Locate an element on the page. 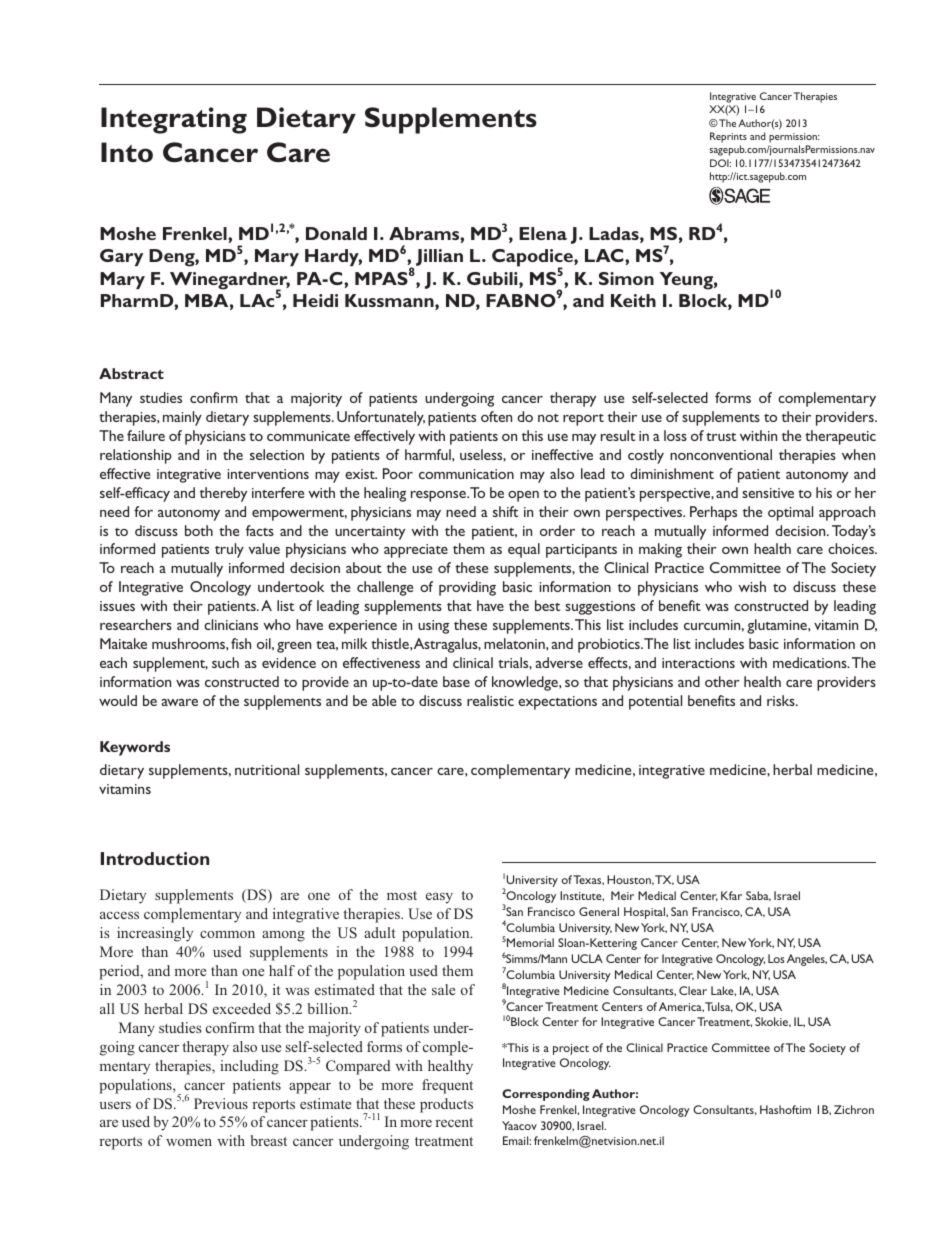  using is located at coordinates (433, 627).
